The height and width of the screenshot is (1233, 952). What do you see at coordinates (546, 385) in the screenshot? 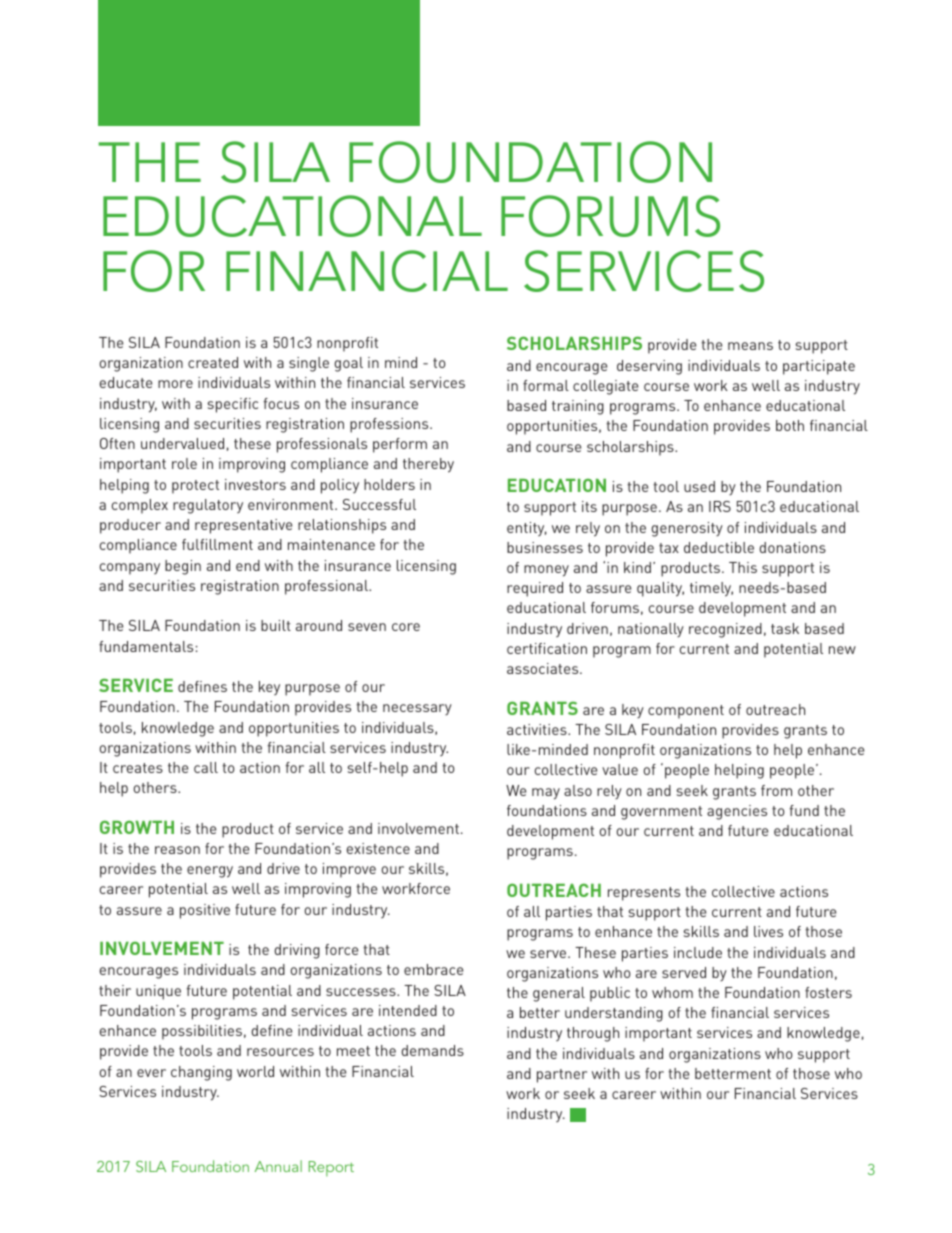
I see `formal` at bounding box center [546, 385].
